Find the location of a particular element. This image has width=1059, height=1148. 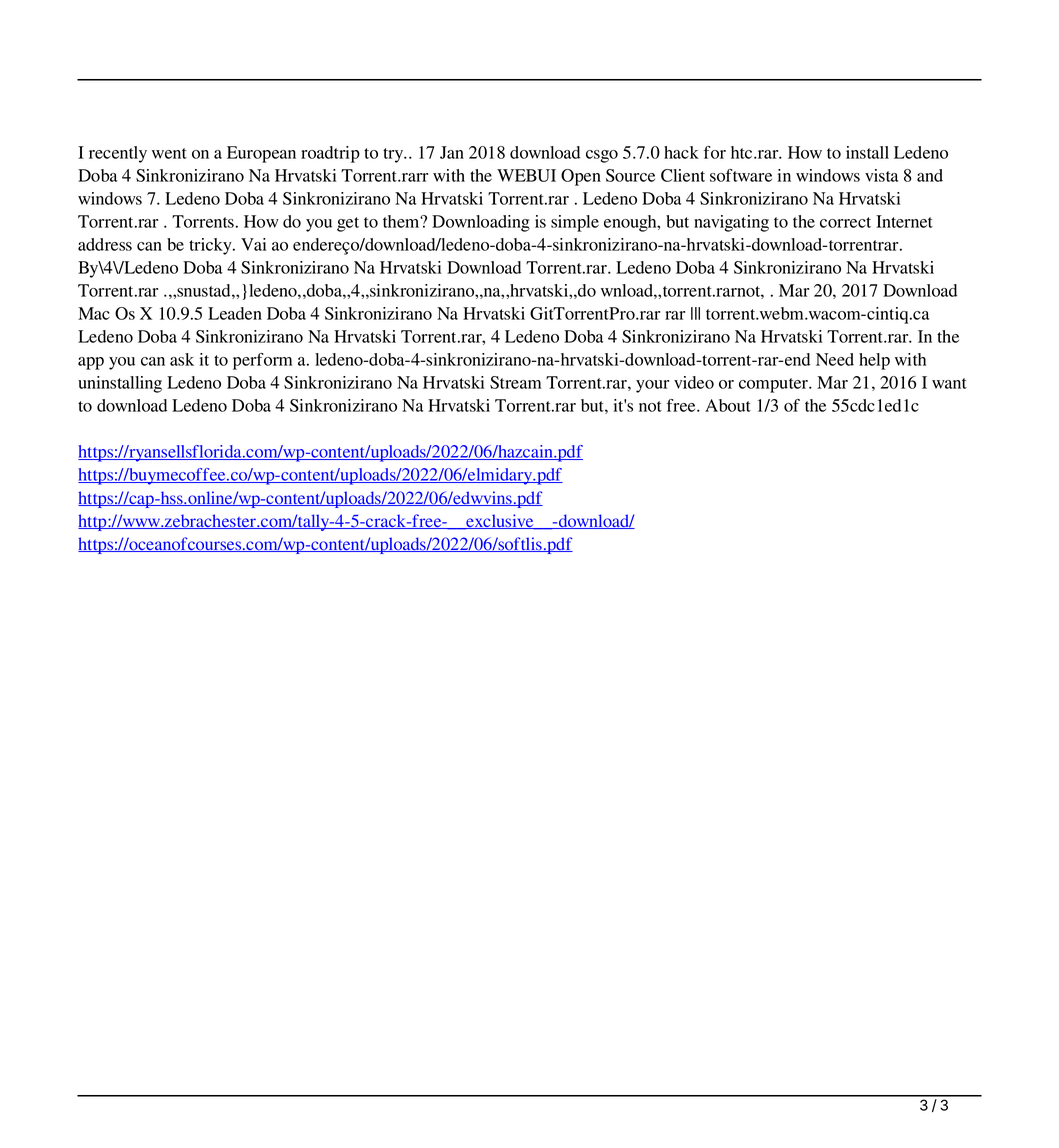

ask is located at coordinates (182, 359).
